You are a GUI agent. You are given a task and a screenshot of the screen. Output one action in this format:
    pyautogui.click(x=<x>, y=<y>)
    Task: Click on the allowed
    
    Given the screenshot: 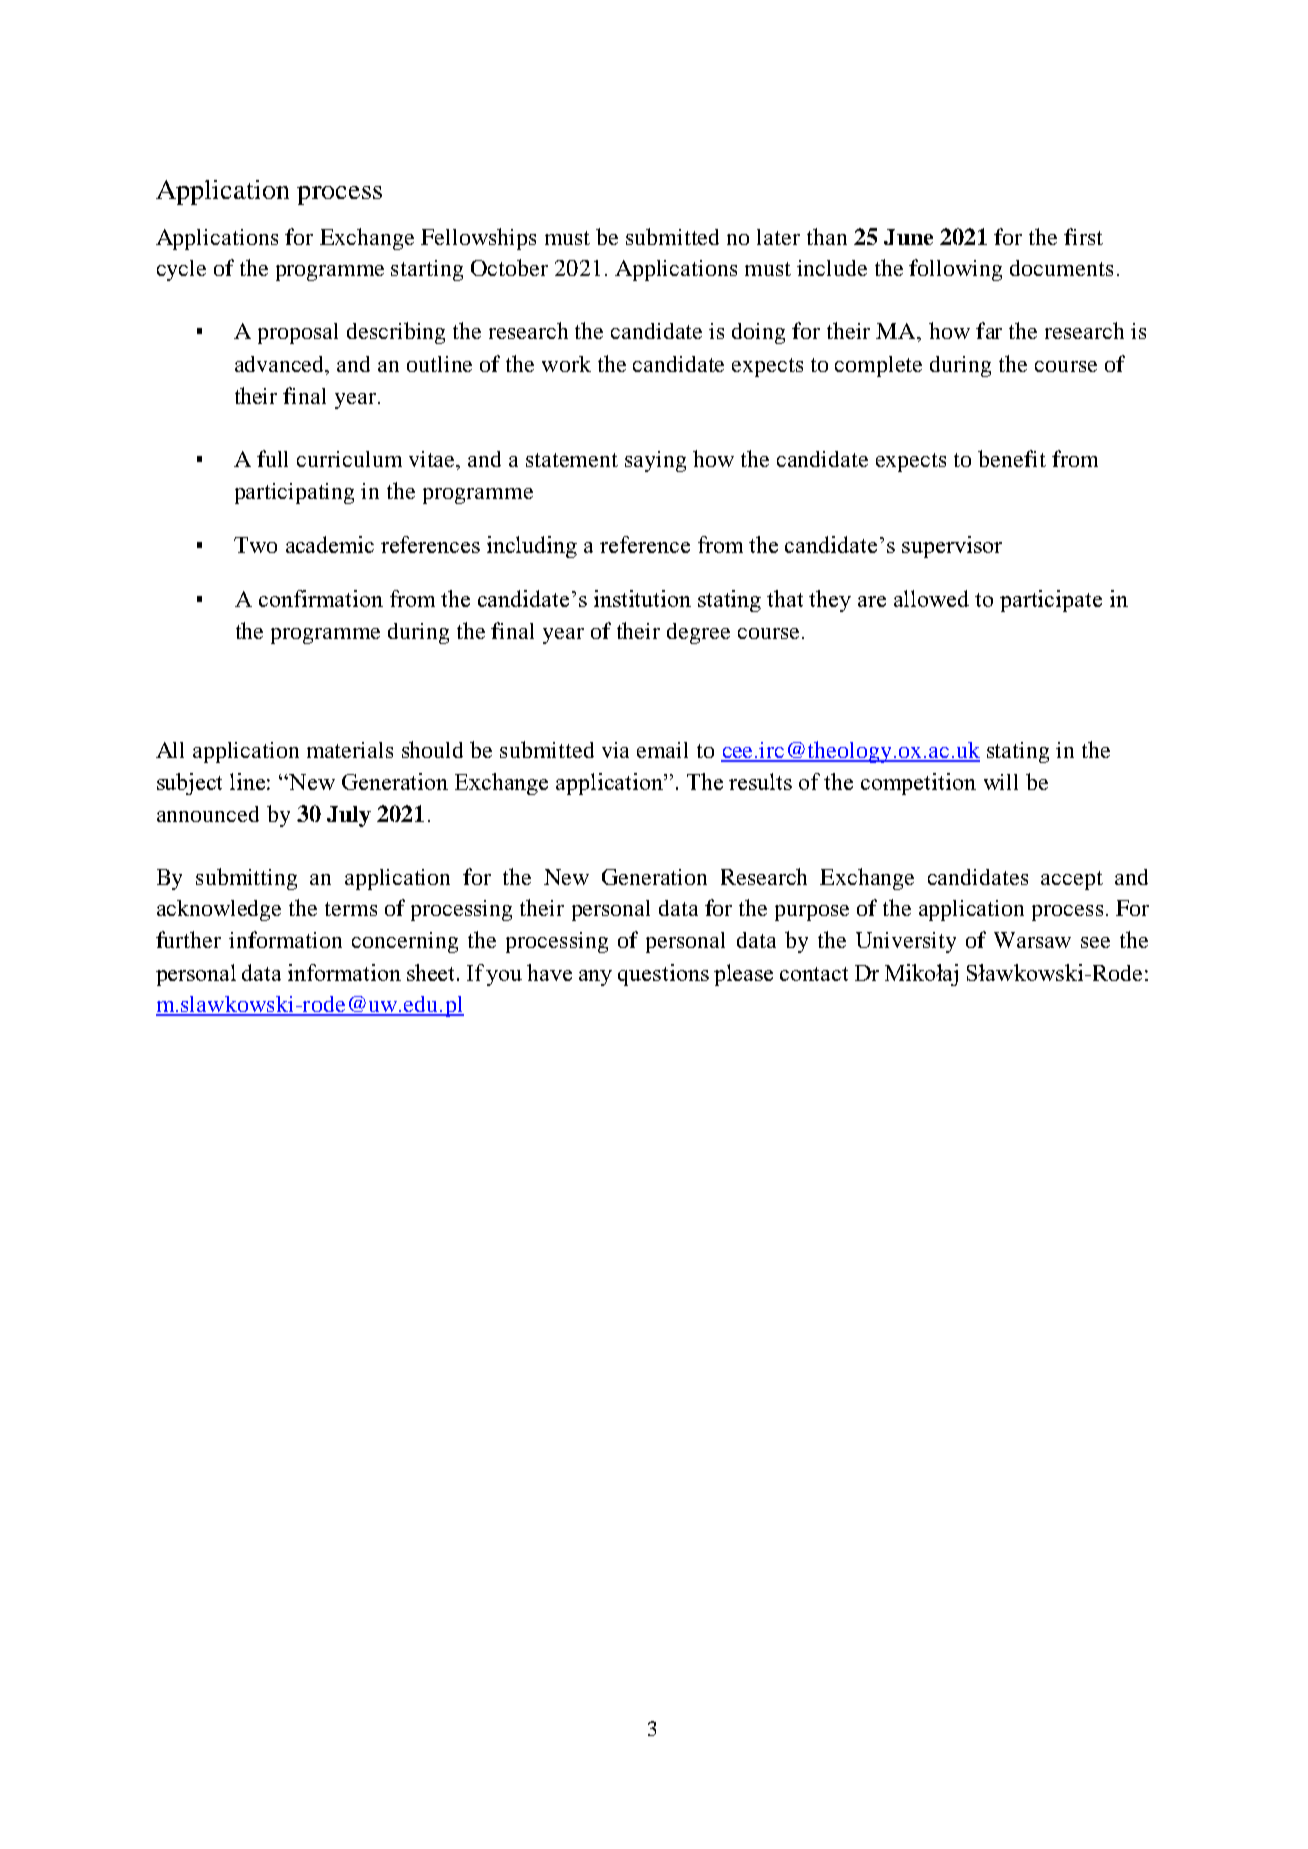 What is the action you would take?
    pyautogui.click(x=931, y=598)
